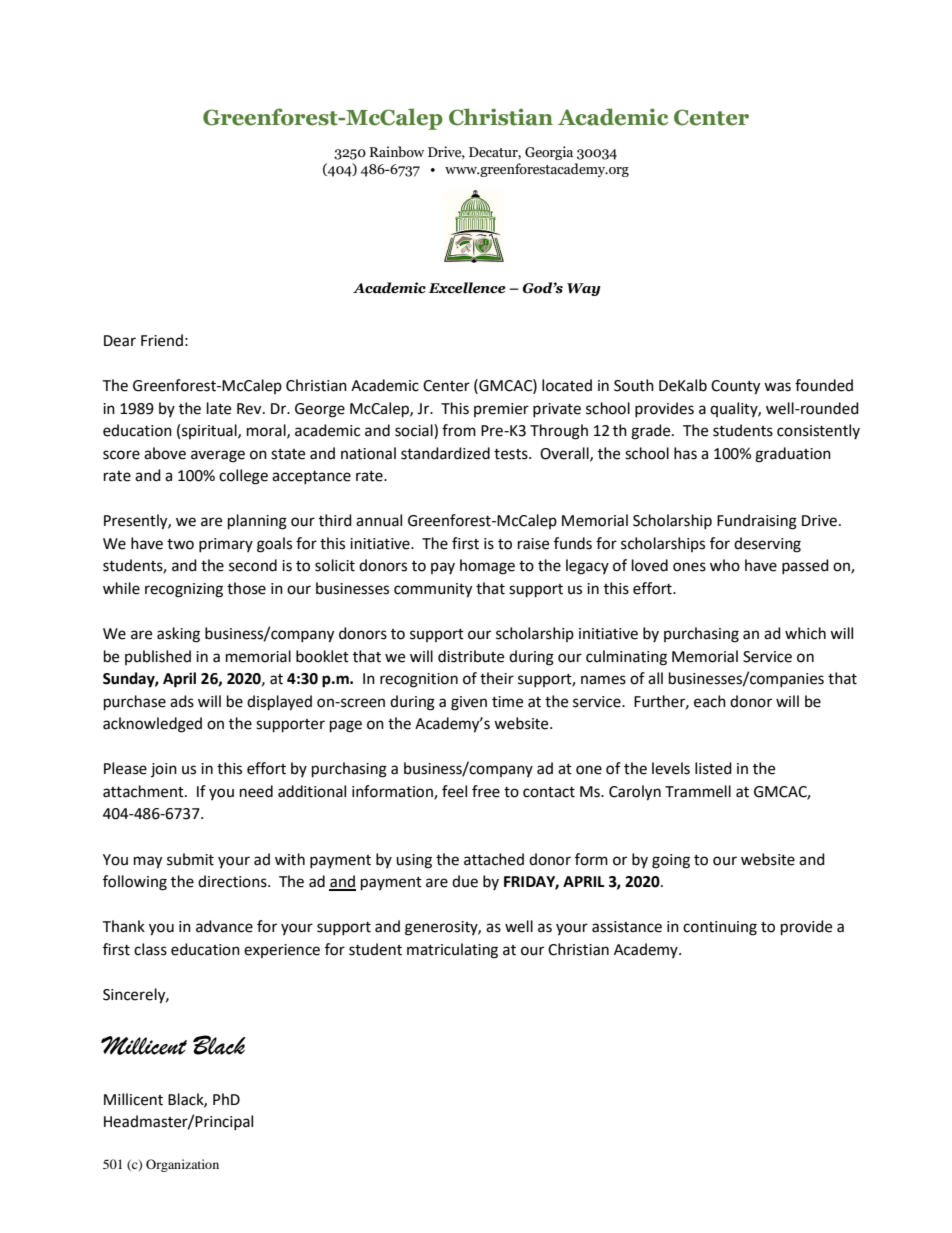 The width and height of the page is (952, 1233). I want to click on Georgia, so click(549, 153).
